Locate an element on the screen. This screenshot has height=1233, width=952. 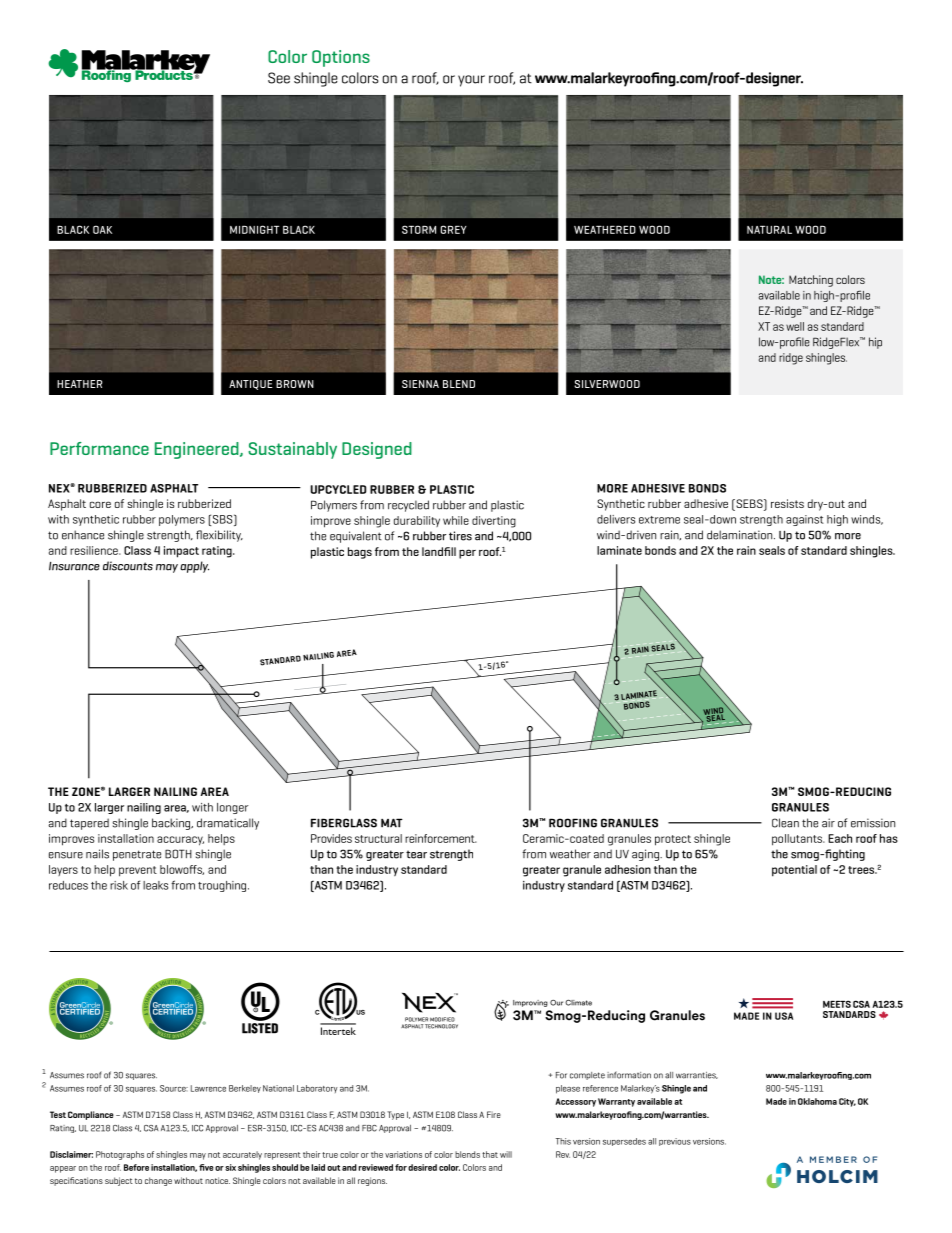
Before is located at coordinates (136, 1167).
